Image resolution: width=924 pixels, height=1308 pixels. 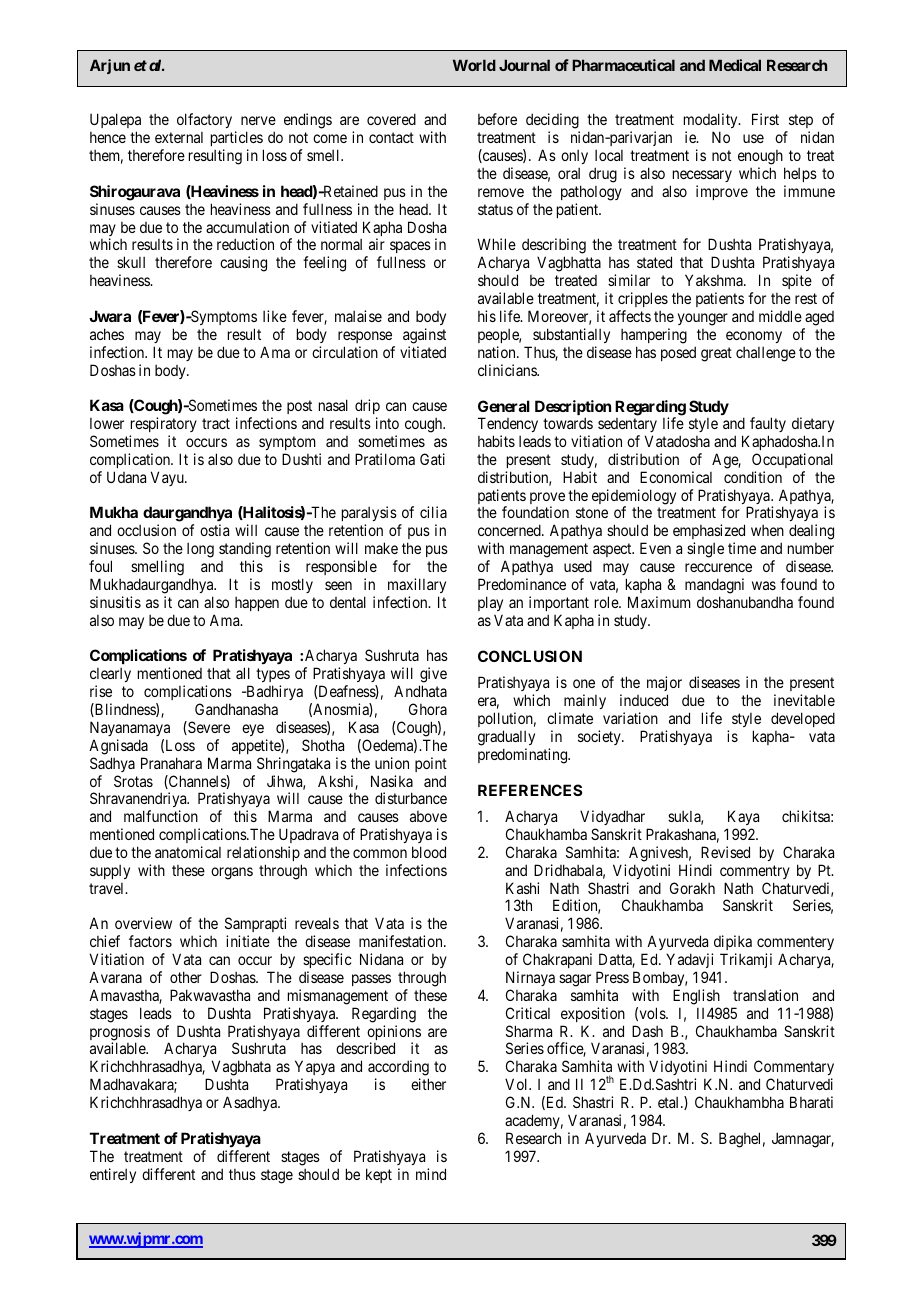 What do you see at coordinates (712, 122) in the document?
I see `modality` at bounding box center [712, 122].
